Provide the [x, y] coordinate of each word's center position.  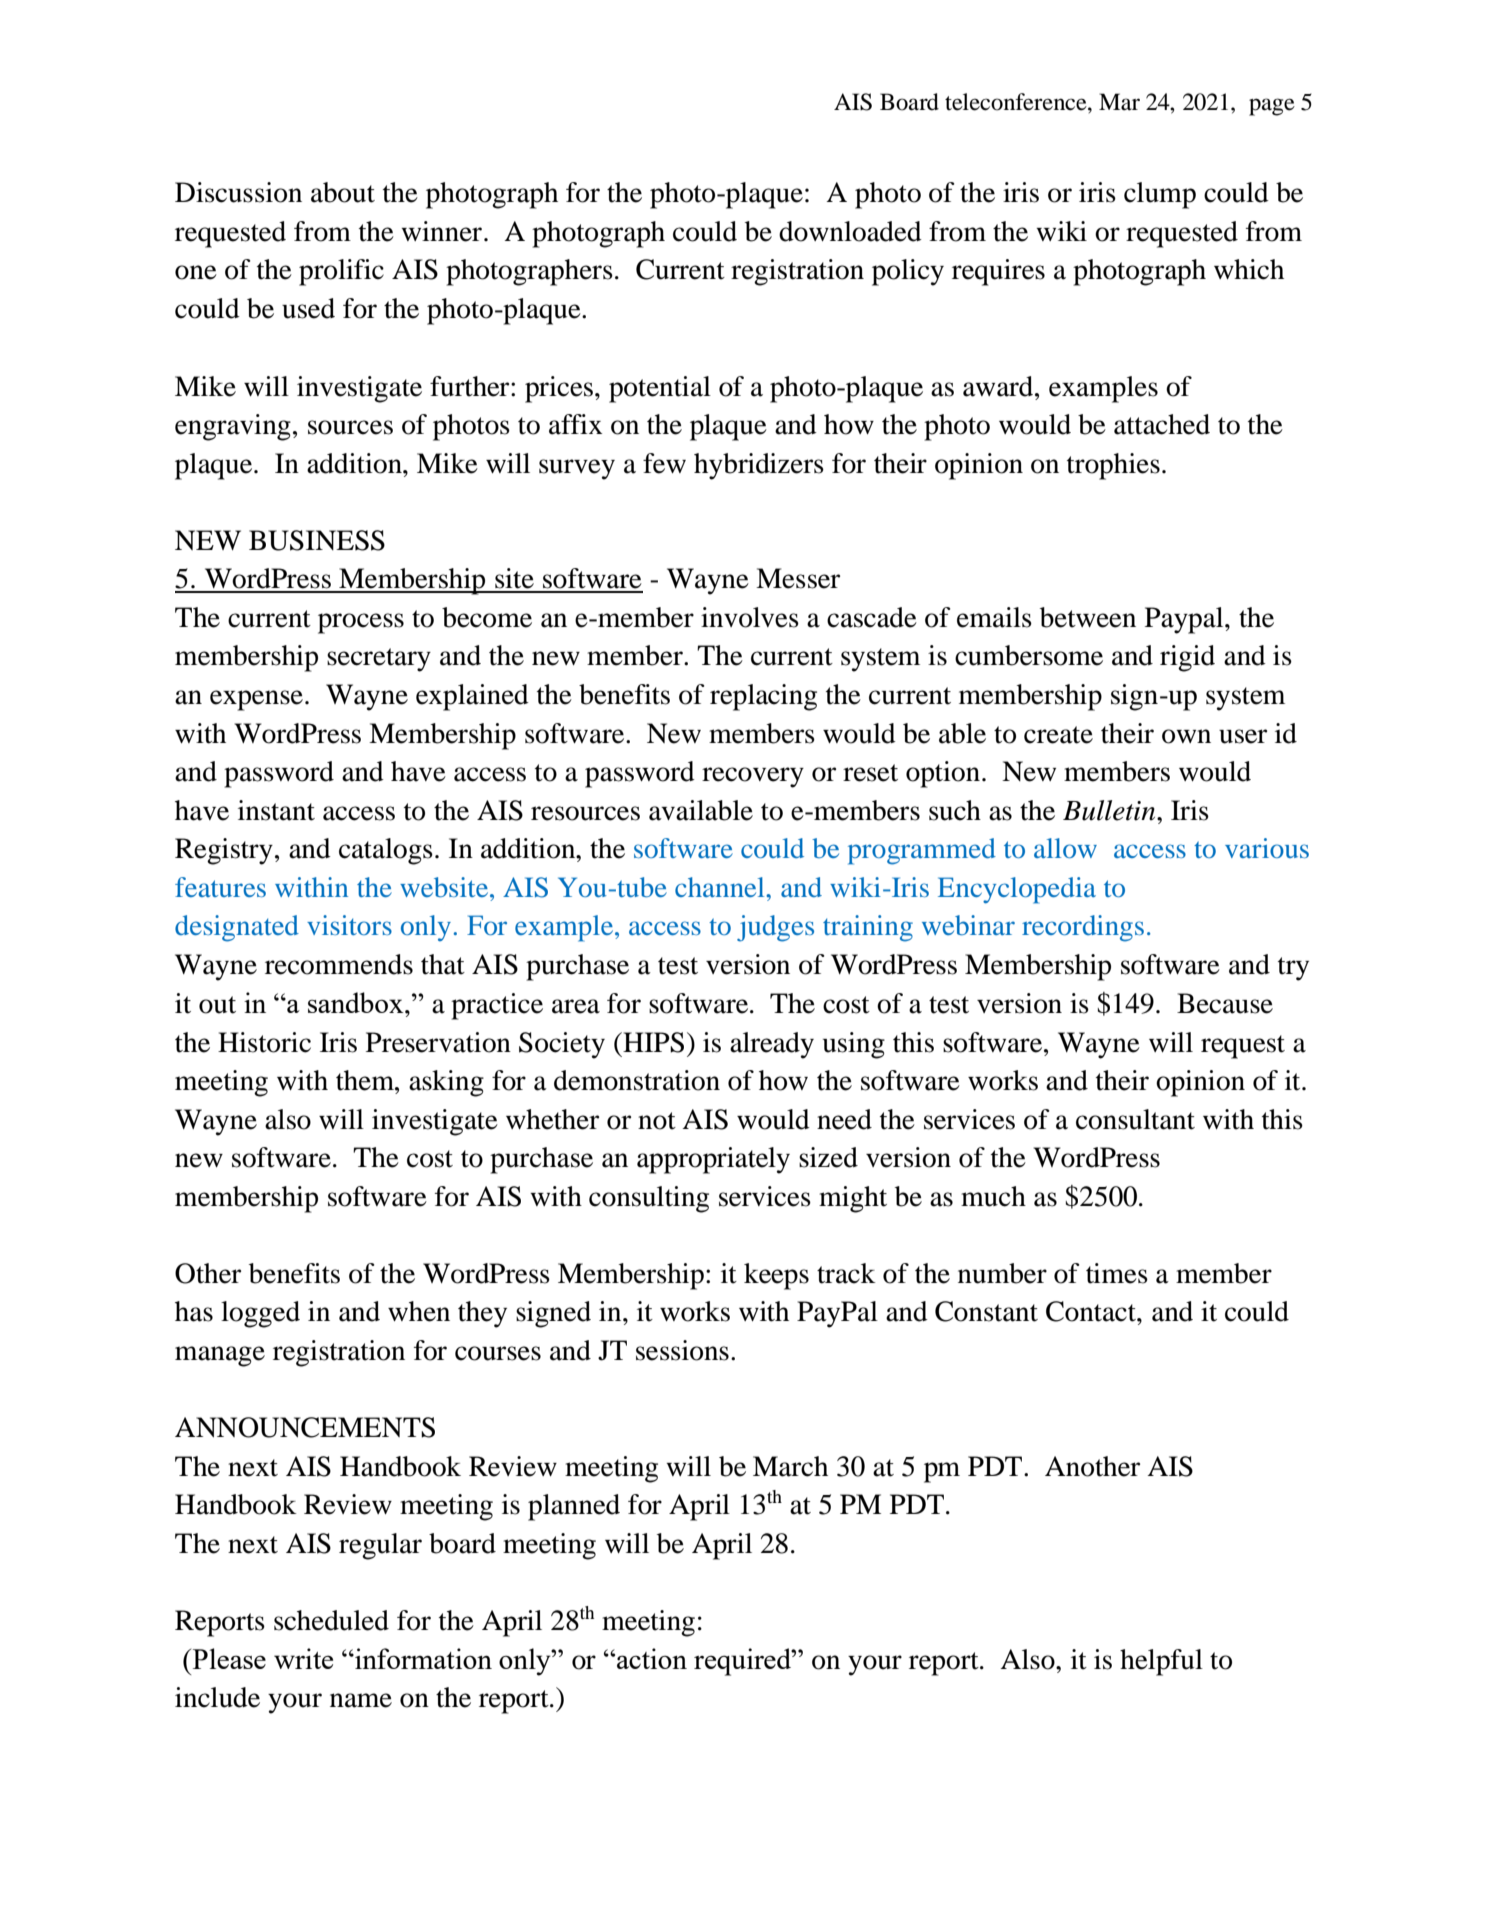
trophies [1113, 466]
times [1117, 1273]
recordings [1083, 928]
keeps [776, 1276]
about [343, 192]
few [664, 463]
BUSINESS [317, 540]
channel [721, 887]
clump [1160, 195]
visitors [349, 925]
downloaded [850, 231]
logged [260, 1314]
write [303, 1658]
